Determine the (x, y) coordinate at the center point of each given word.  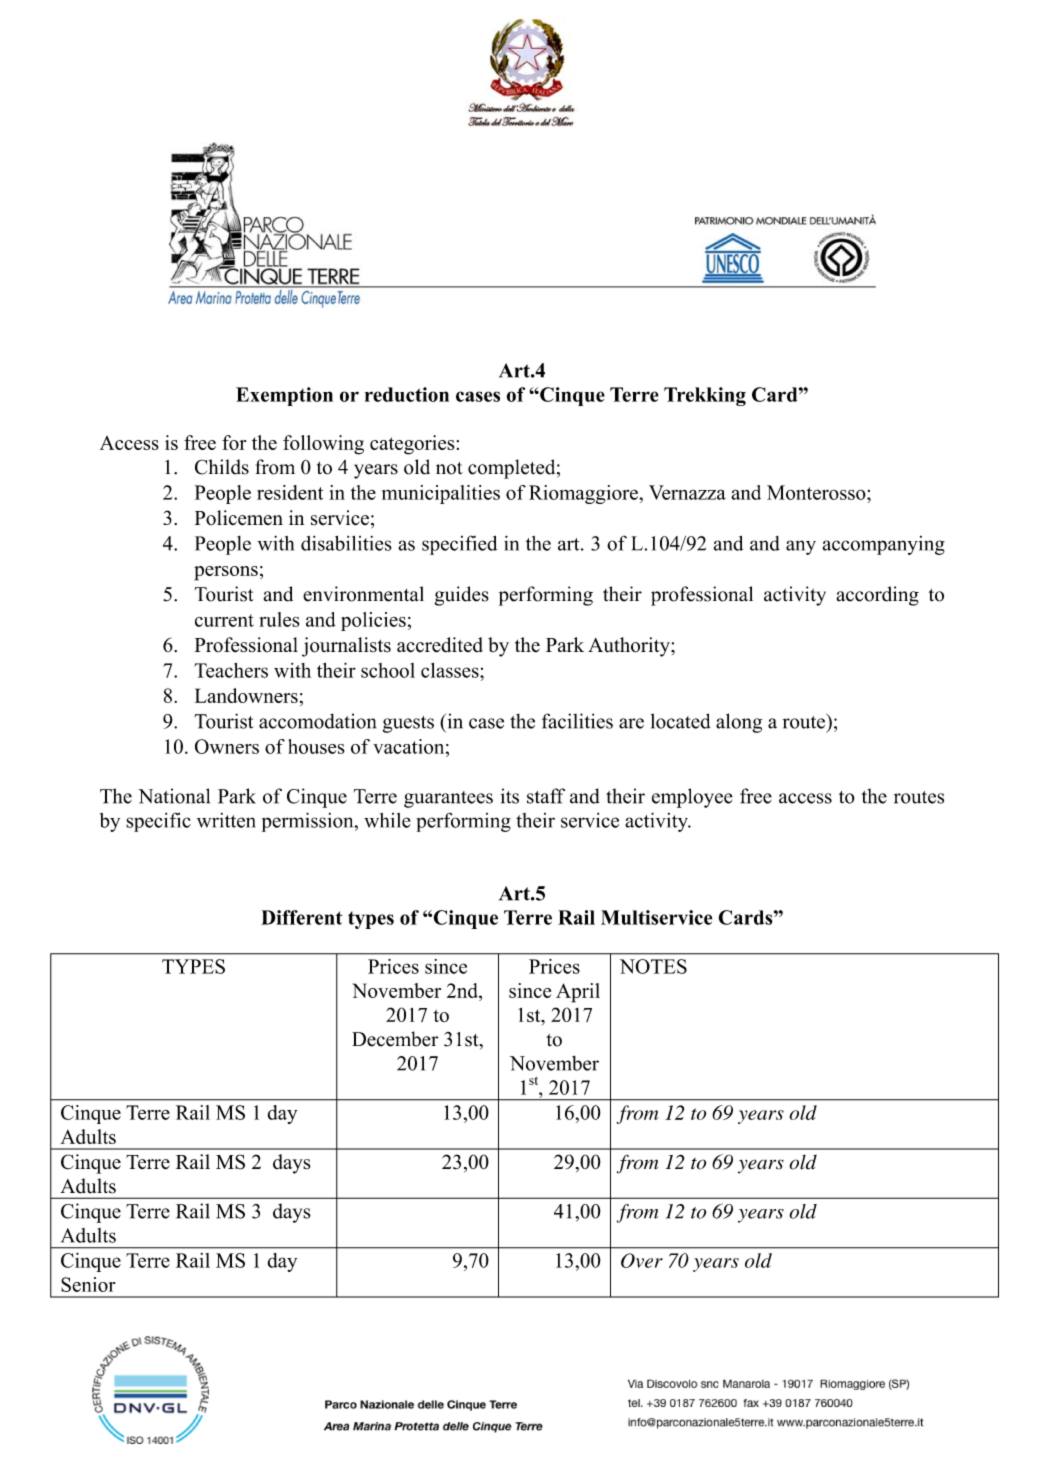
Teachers (231, 670)
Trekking (705, 396)
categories (412, 445)
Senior (88, 1284)
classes (451, 670)
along (739, 723)
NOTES (653, 966)
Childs (222, 467)
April (578, 993)
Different (301, 917)
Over (642, 1260)
